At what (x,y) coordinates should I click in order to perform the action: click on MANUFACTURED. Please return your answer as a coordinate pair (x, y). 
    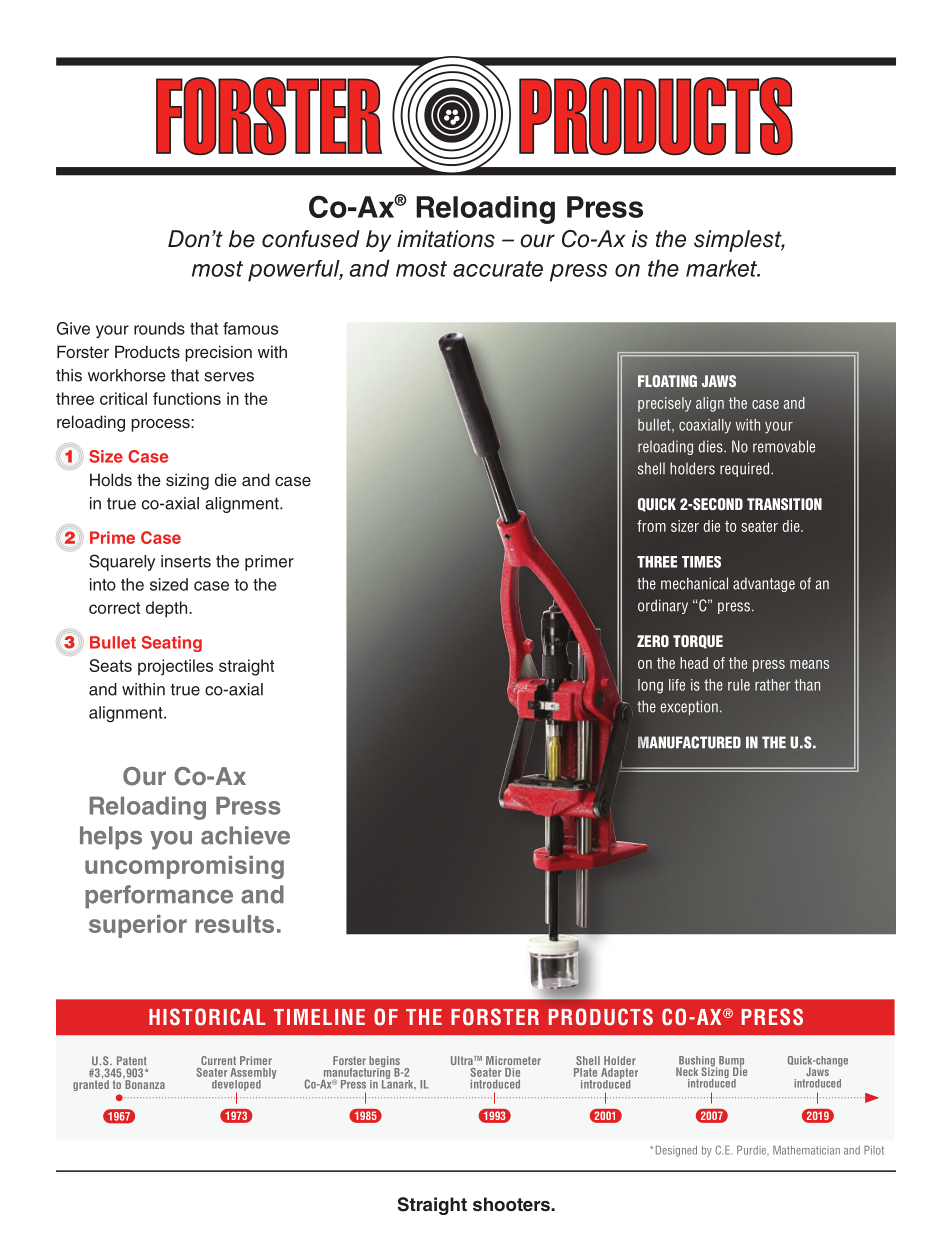
    Looking at the image, I should click on (689, 742).
